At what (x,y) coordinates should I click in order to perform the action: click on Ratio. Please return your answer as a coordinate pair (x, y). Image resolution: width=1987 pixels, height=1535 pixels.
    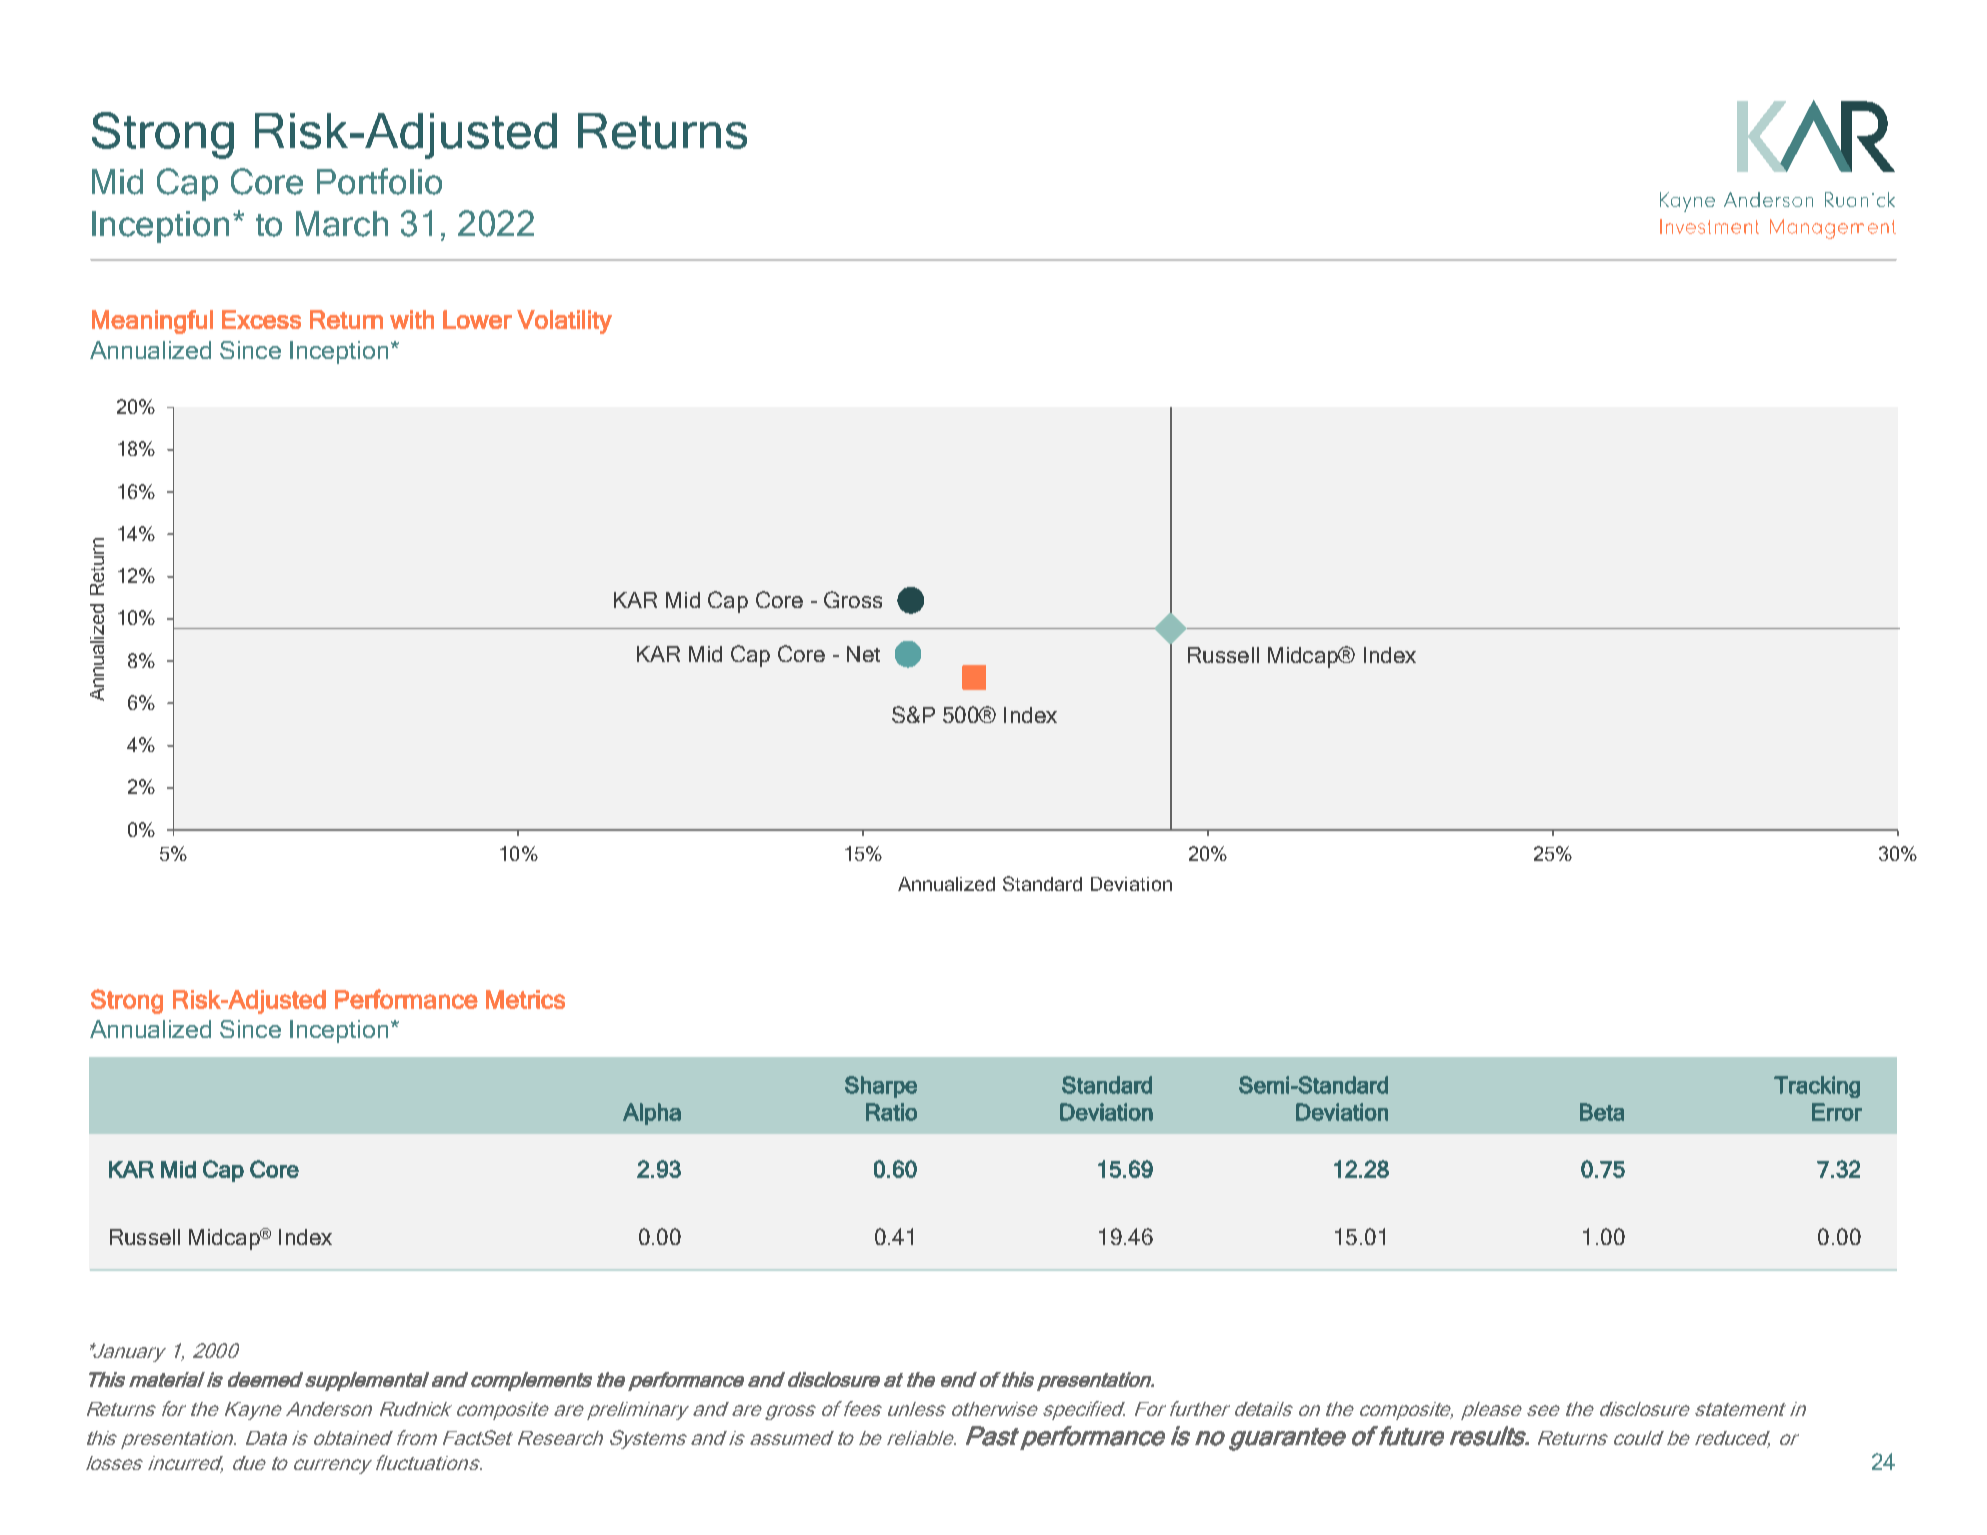
    Looking at the image, I should click on (891, 1112).
